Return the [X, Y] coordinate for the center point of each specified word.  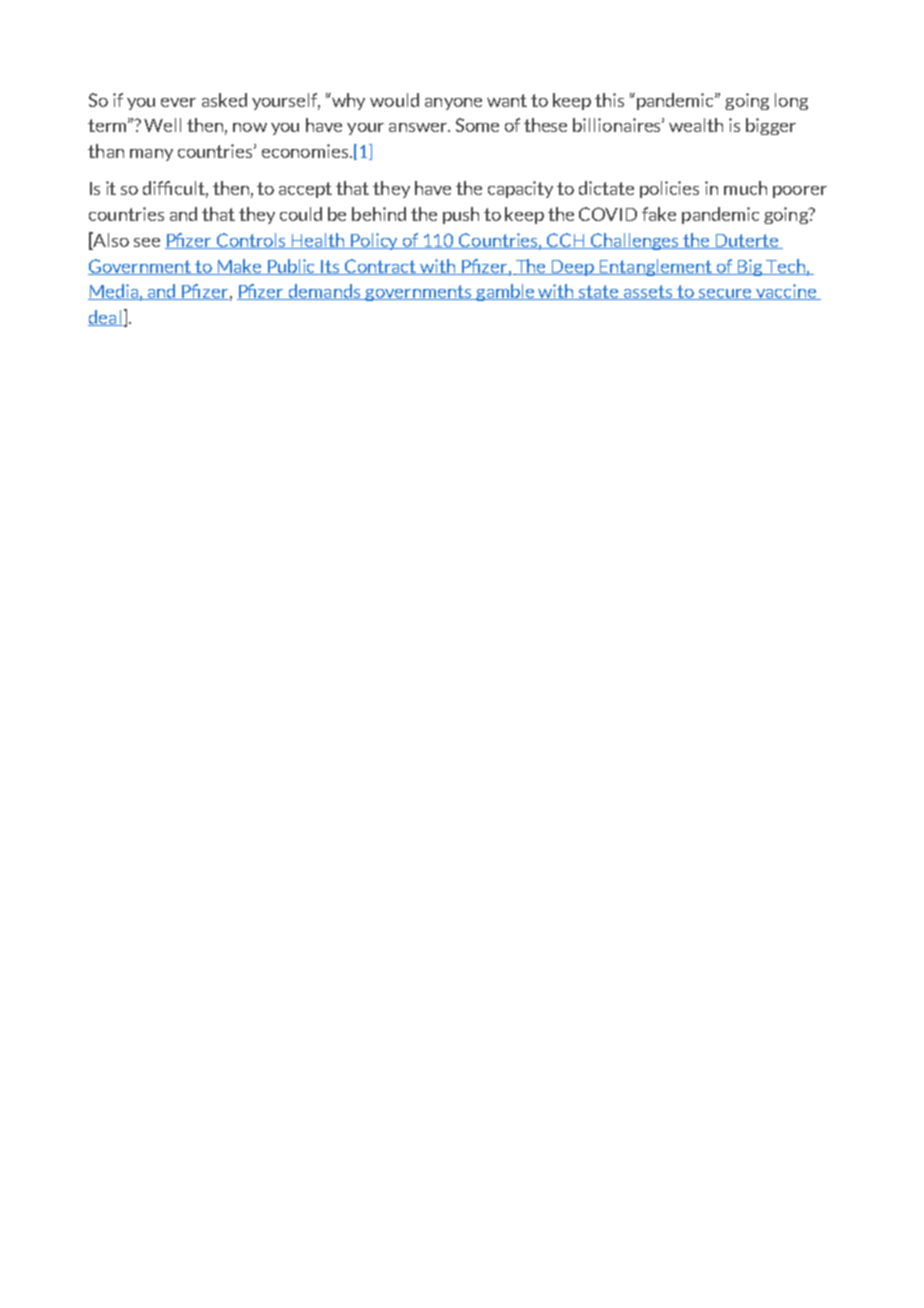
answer [419, 127]
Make [239, 267]
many [151, 155]
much [745, 188]
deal [105, 318]
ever [178, 102]
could [301, 214]
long [791, 101]
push [461, 215]
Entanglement [655, 267]
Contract [380, 267]
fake [659, 214]
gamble [505, 292]
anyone [453, 104]
